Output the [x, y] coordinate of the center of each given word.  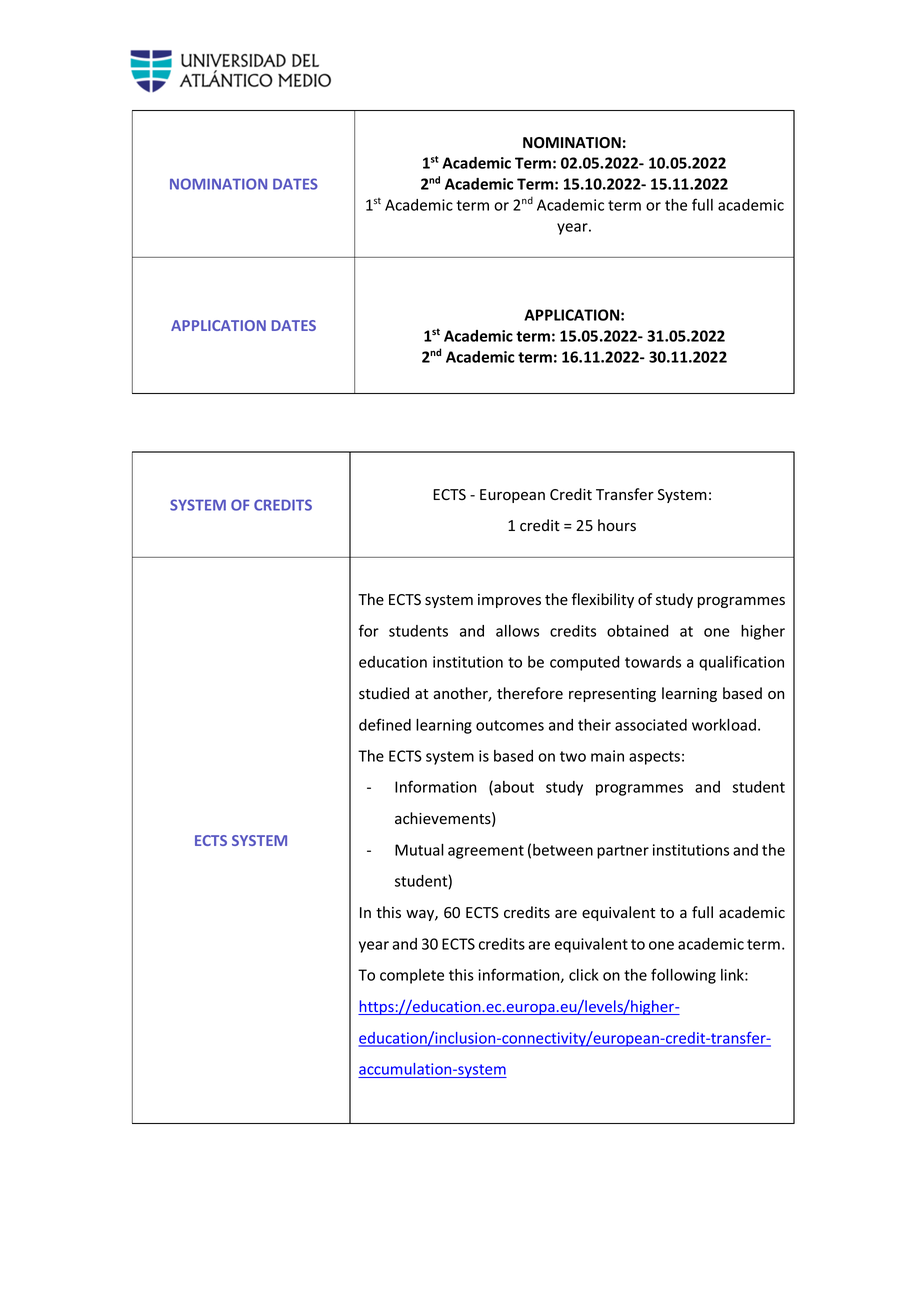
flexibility [603, 600]
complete [412, 976]
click [584, 975]
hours [617, 525]
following [683, 976]
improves [509, 601]
